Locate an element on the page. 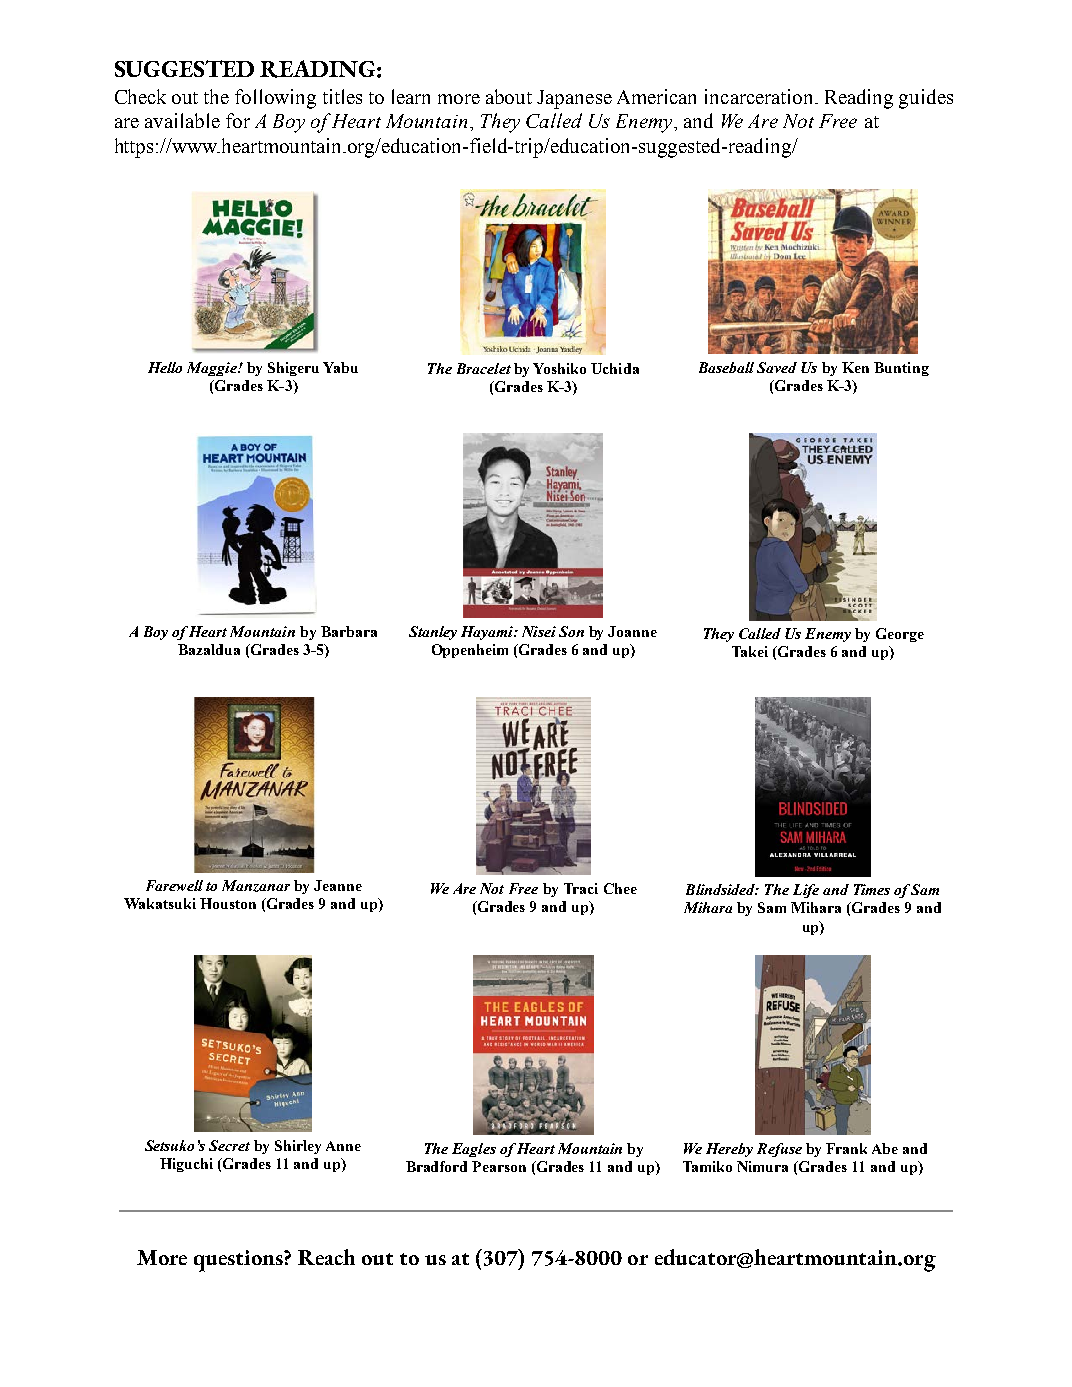 This page has height=1387, width=1072. about is located at coordinates (509, 96).
